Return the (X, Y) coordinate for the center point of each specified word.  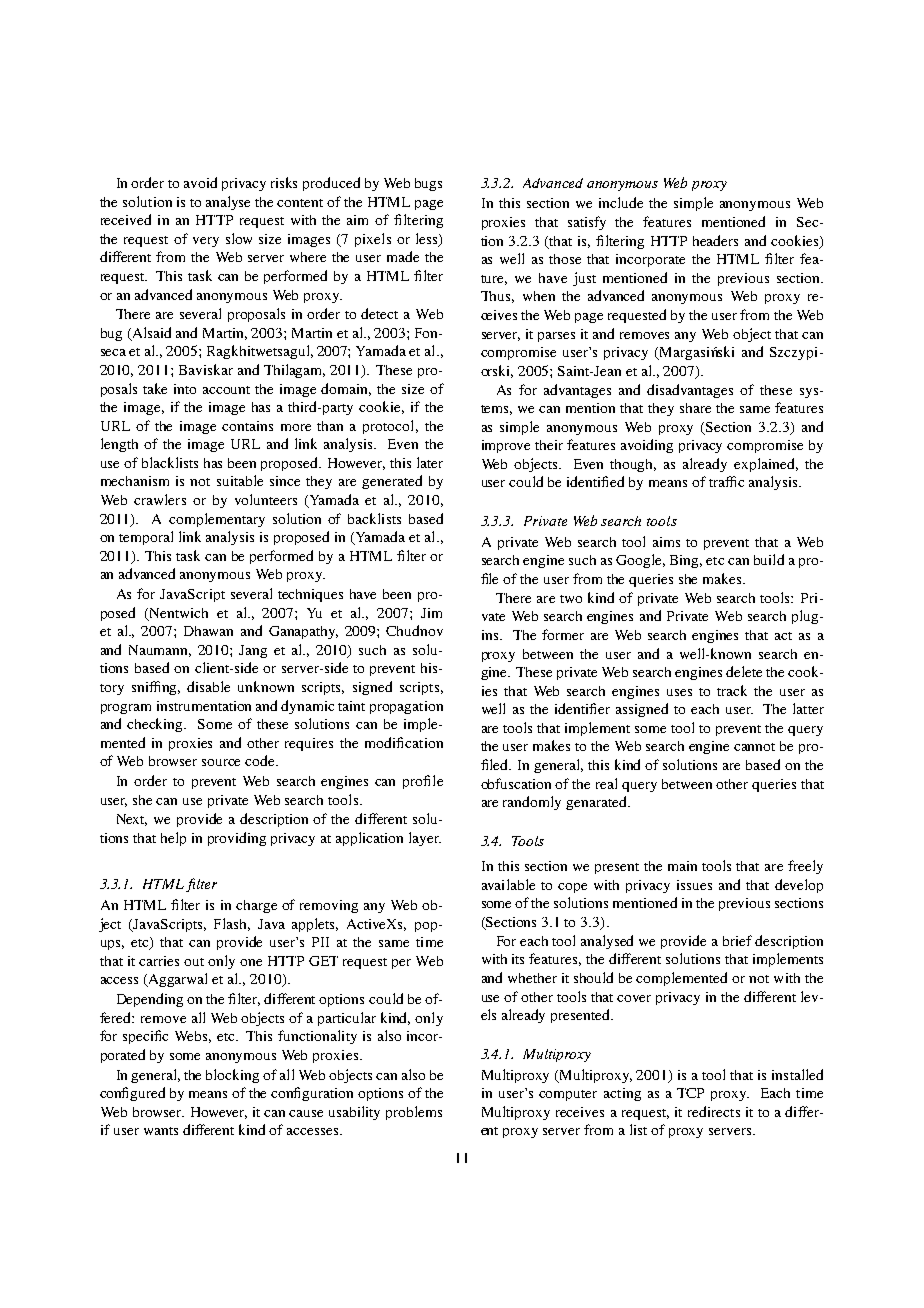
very (206, 242)
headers (715, 240)
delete (744, 671)
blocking (232, 1076)
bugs (428, 184)
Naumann (160, 651)
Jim (431, 613)
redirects (714, 1111)
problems (414, 1113)
